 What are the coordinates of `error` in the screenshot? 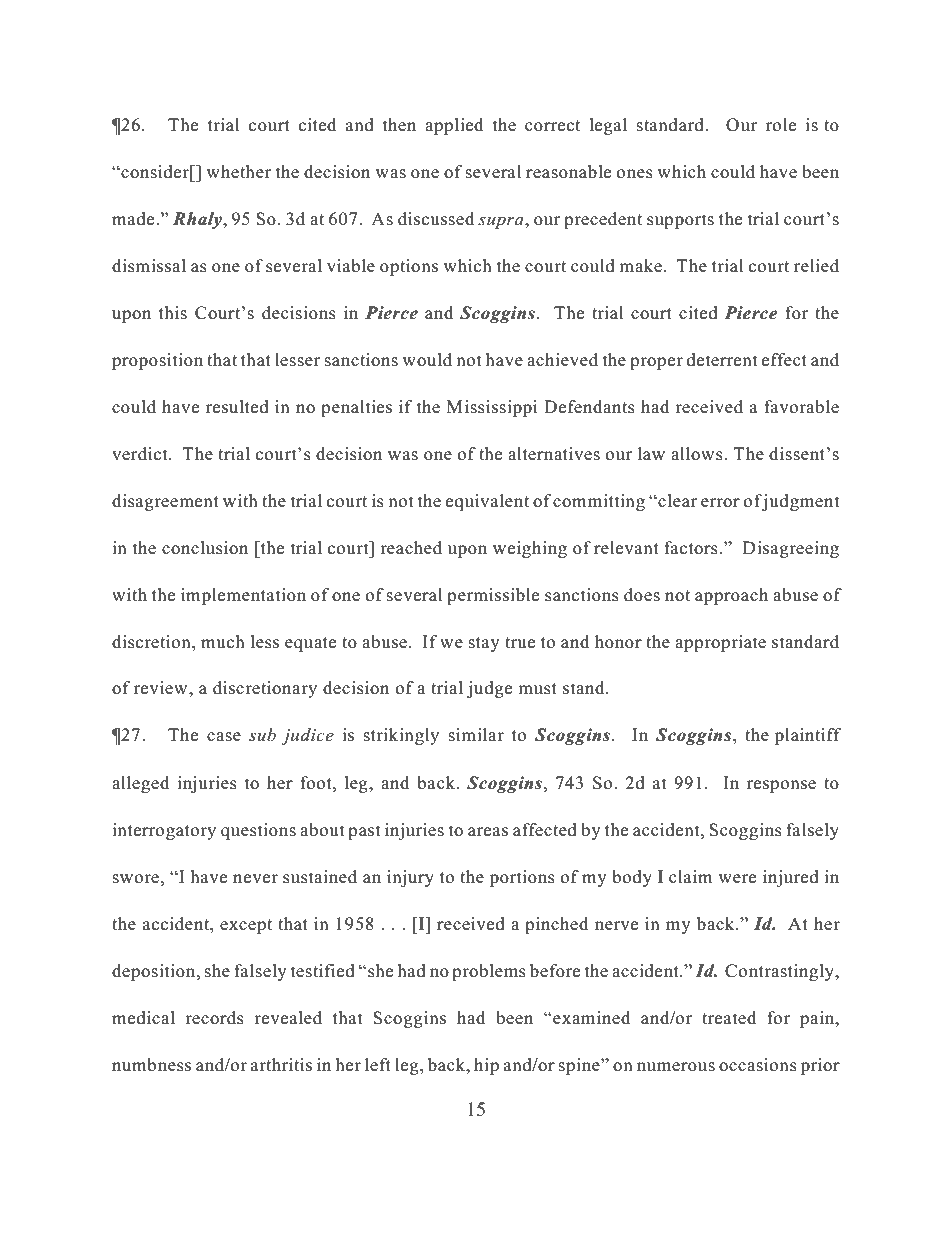 It's located at (720, 503).
